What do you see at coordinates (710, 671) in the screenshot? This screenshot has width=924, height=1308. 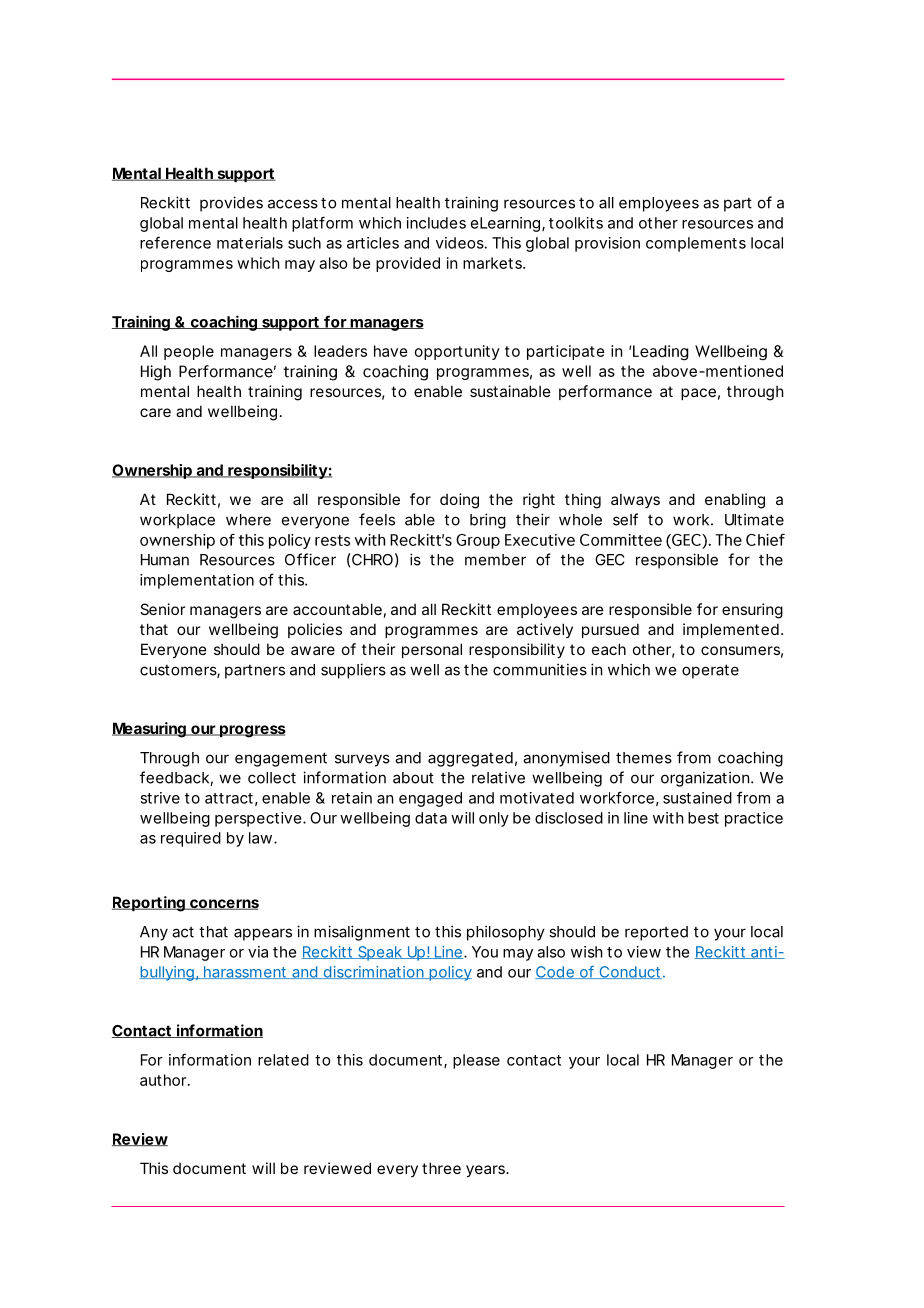 I see `operate` at bounding box center [710, 671].
